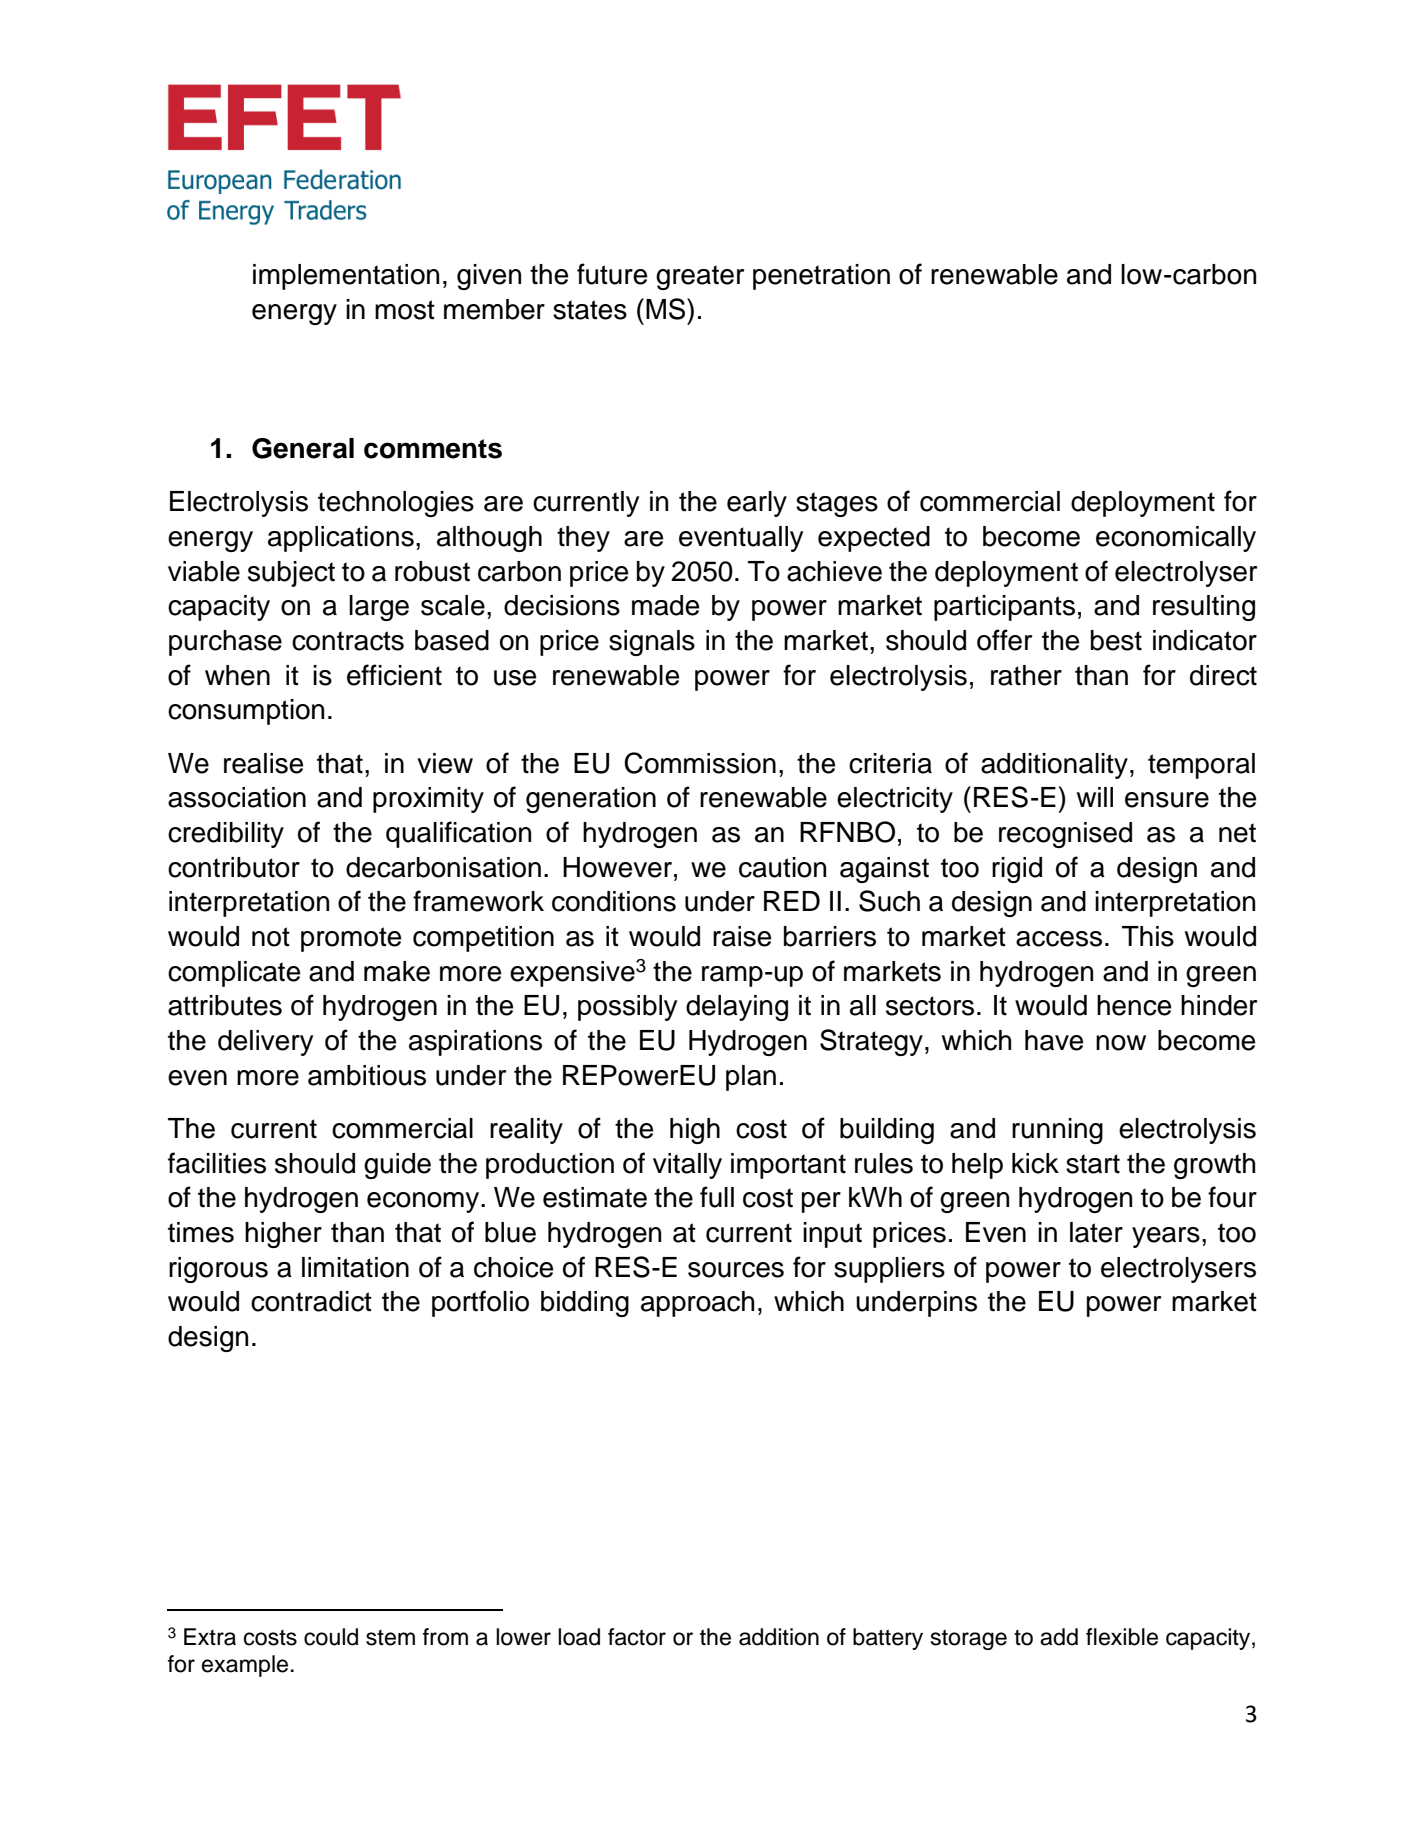 The image size is (1425, 1844). What do you see at coordinates (397, 1166) in the screenshot?
I see `guide` at bounding box center [397, 1166].
